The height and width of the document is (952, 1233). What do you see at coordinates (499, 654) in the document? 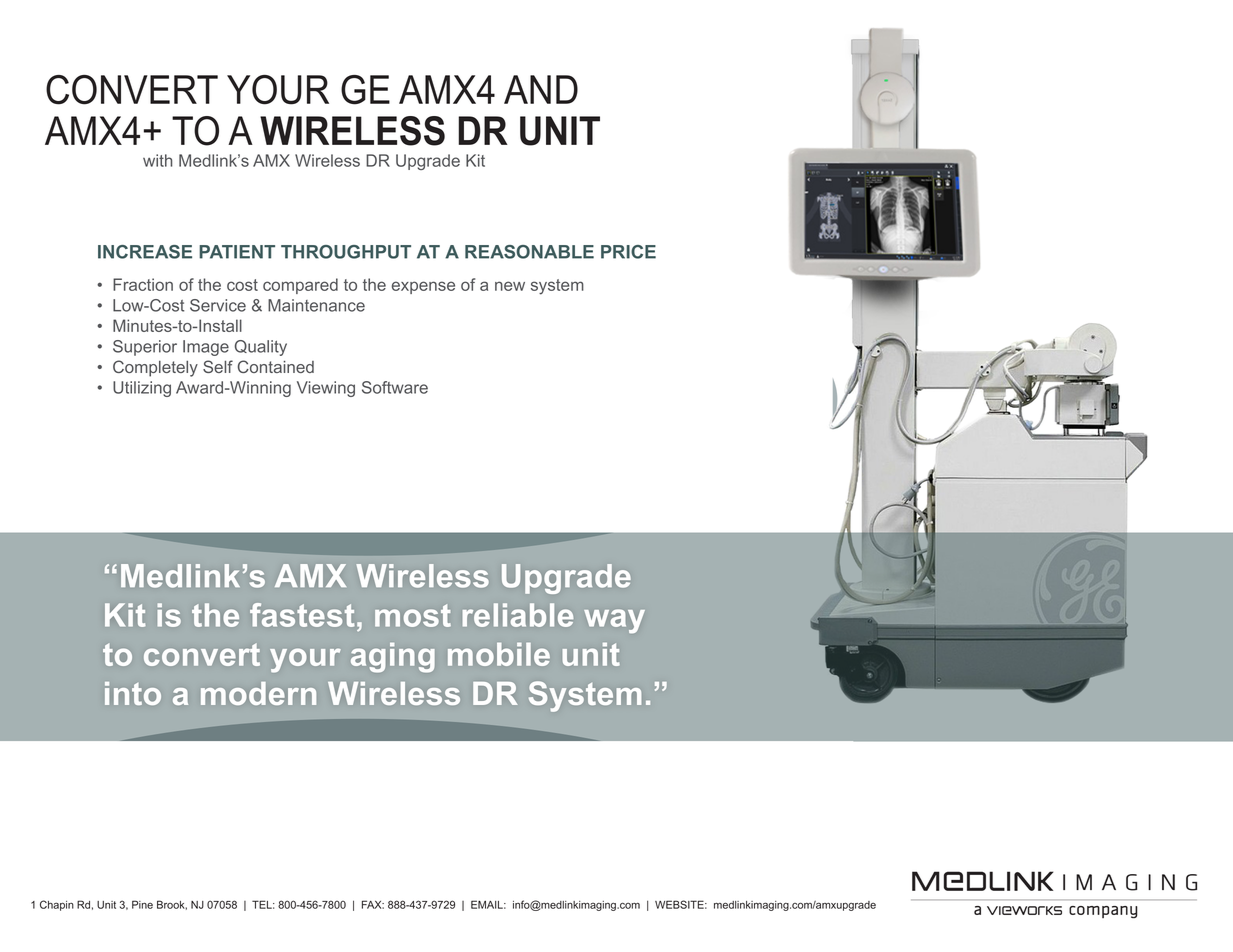
I see `mobile` at bounding box center [499, 654].
